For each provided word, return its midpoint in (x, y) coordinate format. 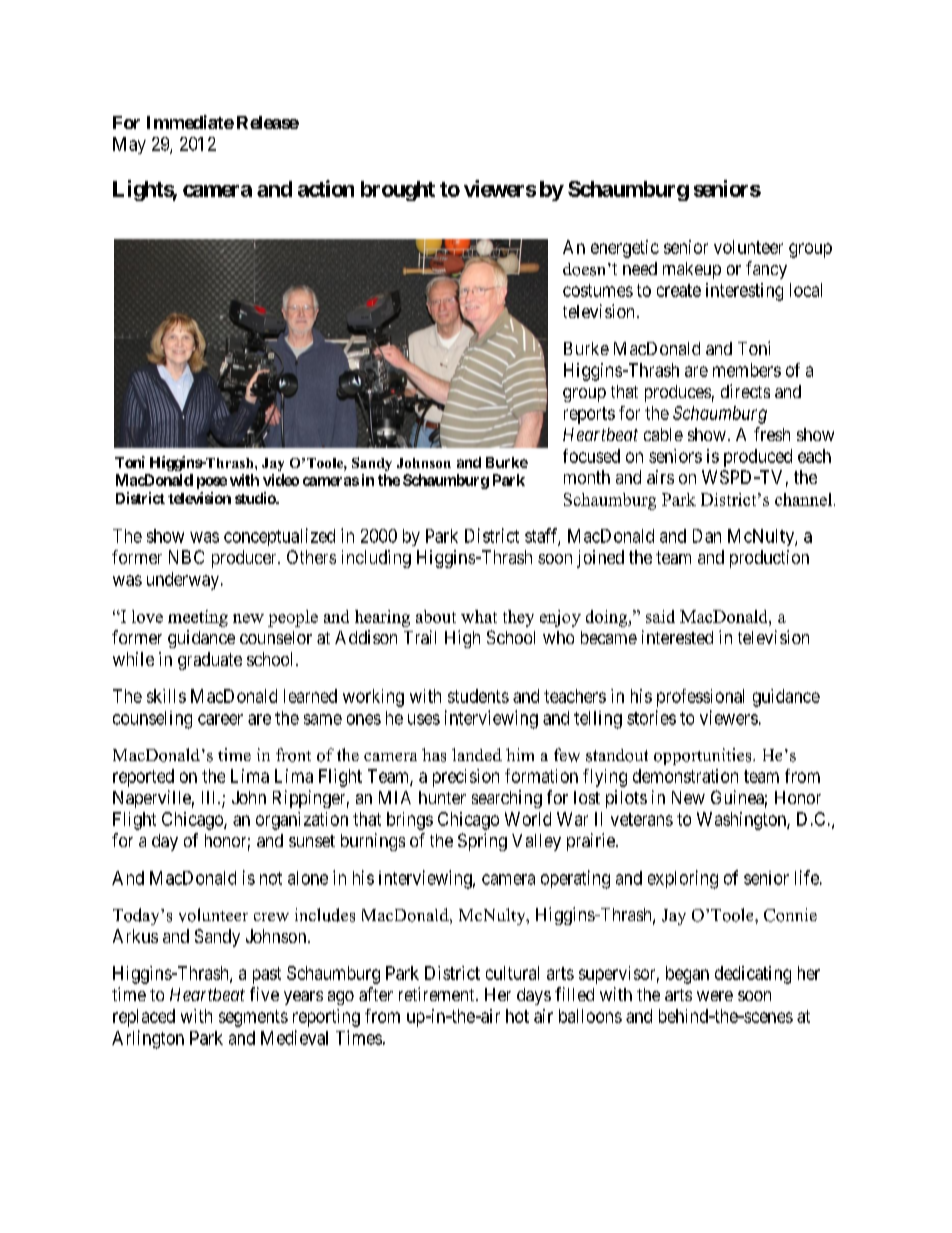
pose (212, 483)
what (479, 616)
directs (745, 391)
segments (253, 1018)
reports (589, 415)
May (129, 145)
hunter (442, 797)
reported (143, 778)
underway (184, 581)
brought (398, 191)
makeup (692, 270)
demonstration (685, 776)
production (769, 559)
